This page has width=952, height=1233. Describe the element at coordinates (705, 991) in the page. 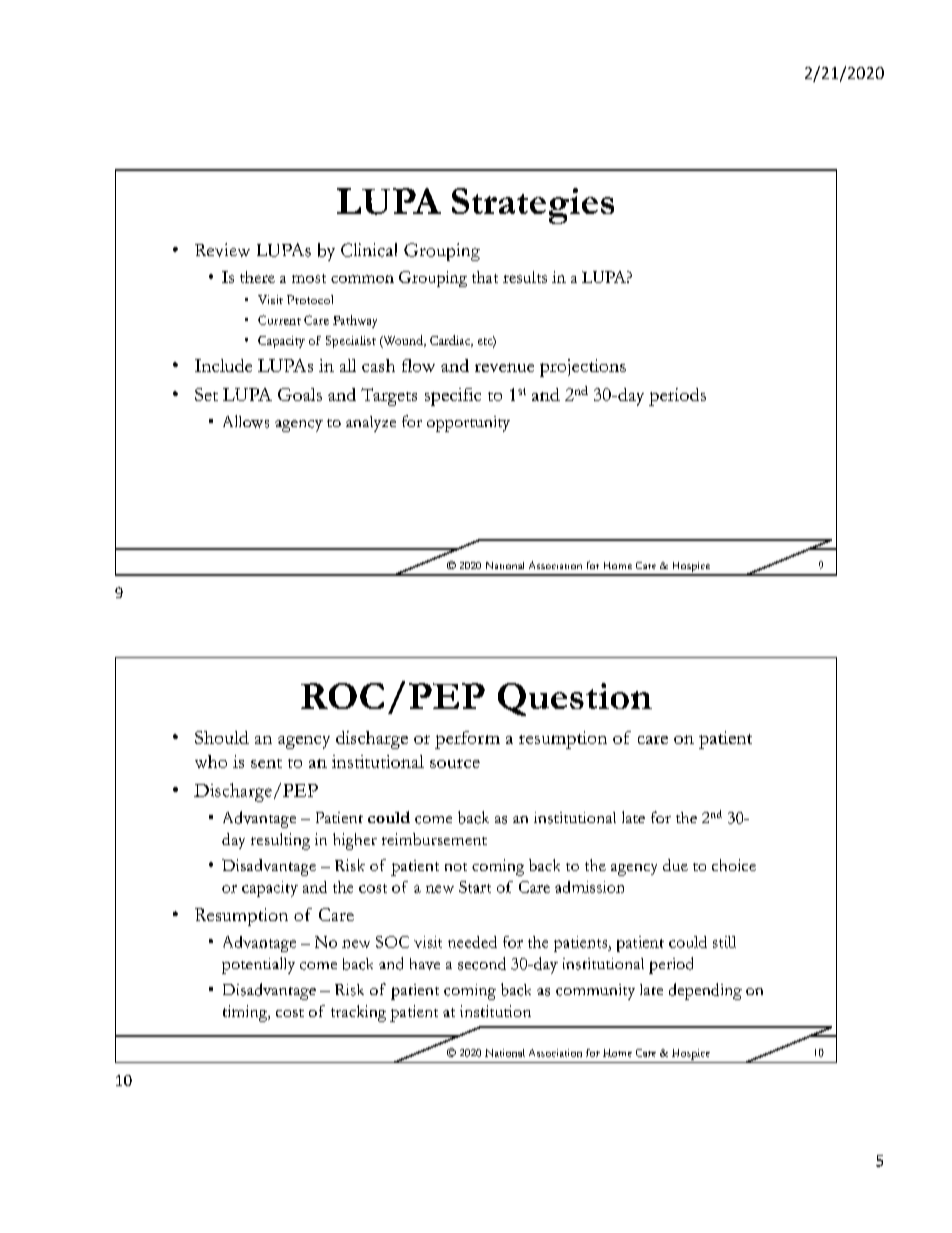

I see `depending` at that location.
